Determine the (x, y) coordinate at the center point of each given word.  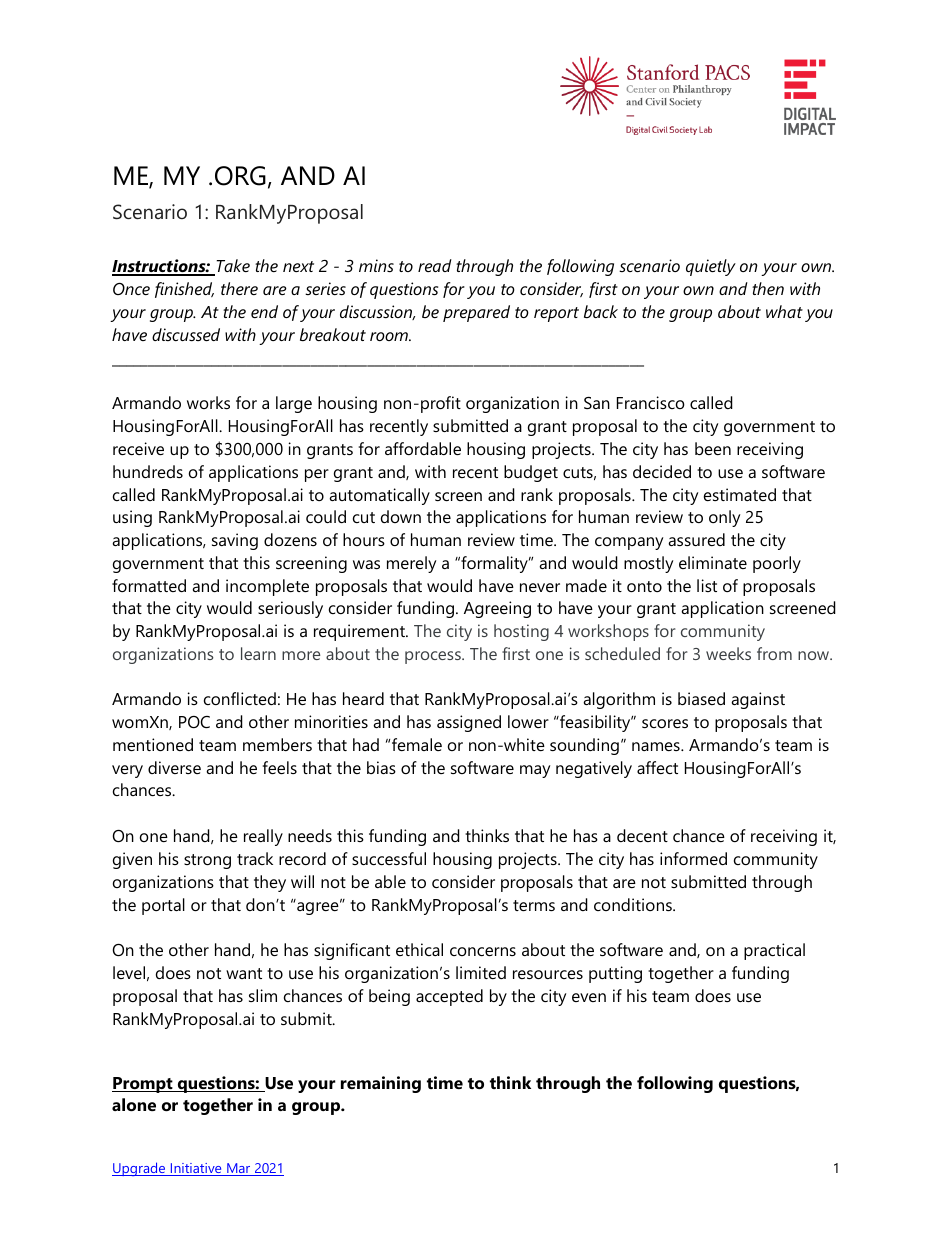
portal (163, 906)
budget (531, 473)
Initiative (196, 1169)
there (239, 288)
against (758, 700)
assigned (469, 723)
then (768, 288)
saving (235, 541)
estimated (740, 494)
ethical (419, 949)
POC (194, 722)
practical (774, 951)
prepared (476, 313)
